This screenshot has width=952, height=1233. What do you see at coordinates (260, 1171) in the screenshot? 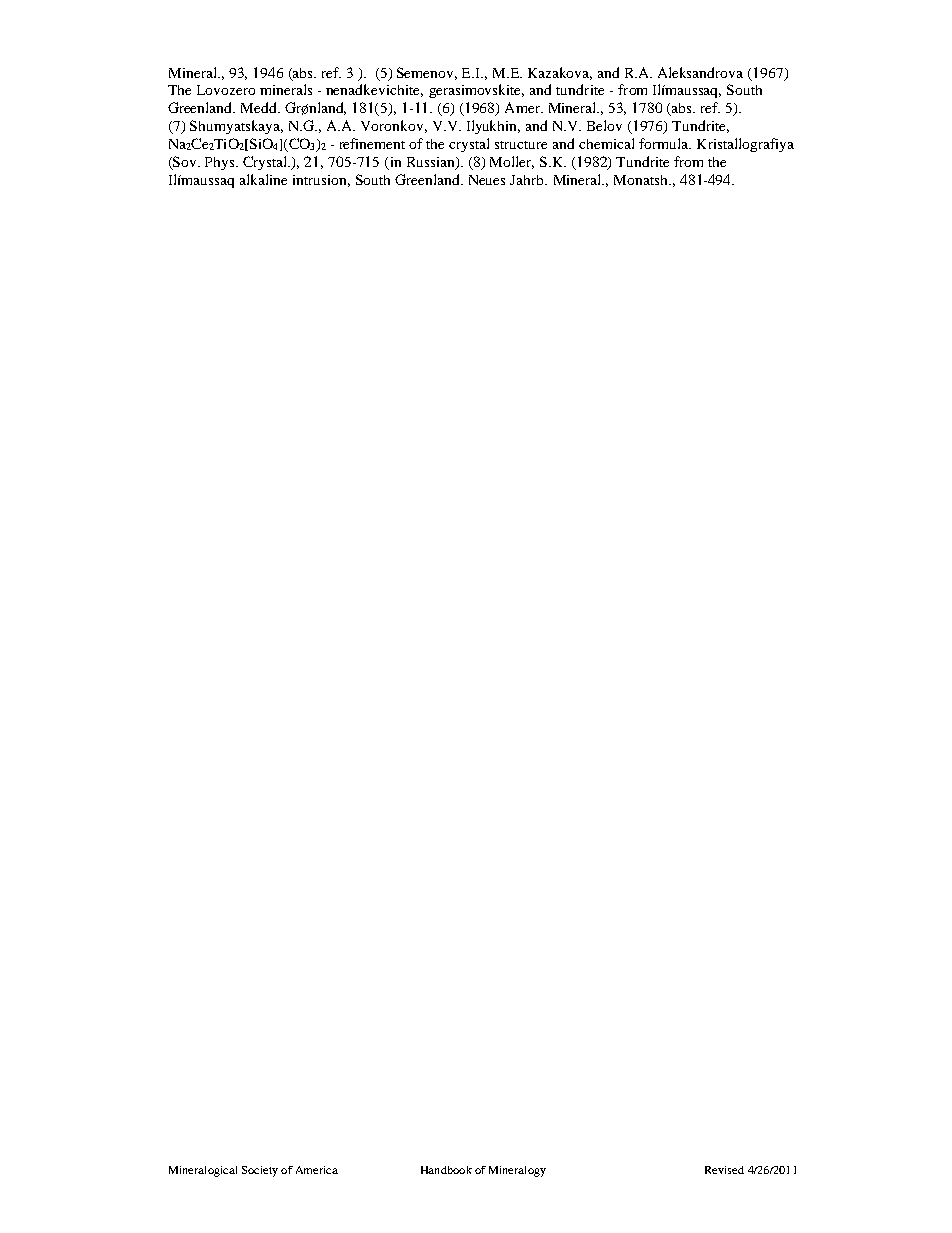
I see `Society` at bounding box center [260, 1171].
